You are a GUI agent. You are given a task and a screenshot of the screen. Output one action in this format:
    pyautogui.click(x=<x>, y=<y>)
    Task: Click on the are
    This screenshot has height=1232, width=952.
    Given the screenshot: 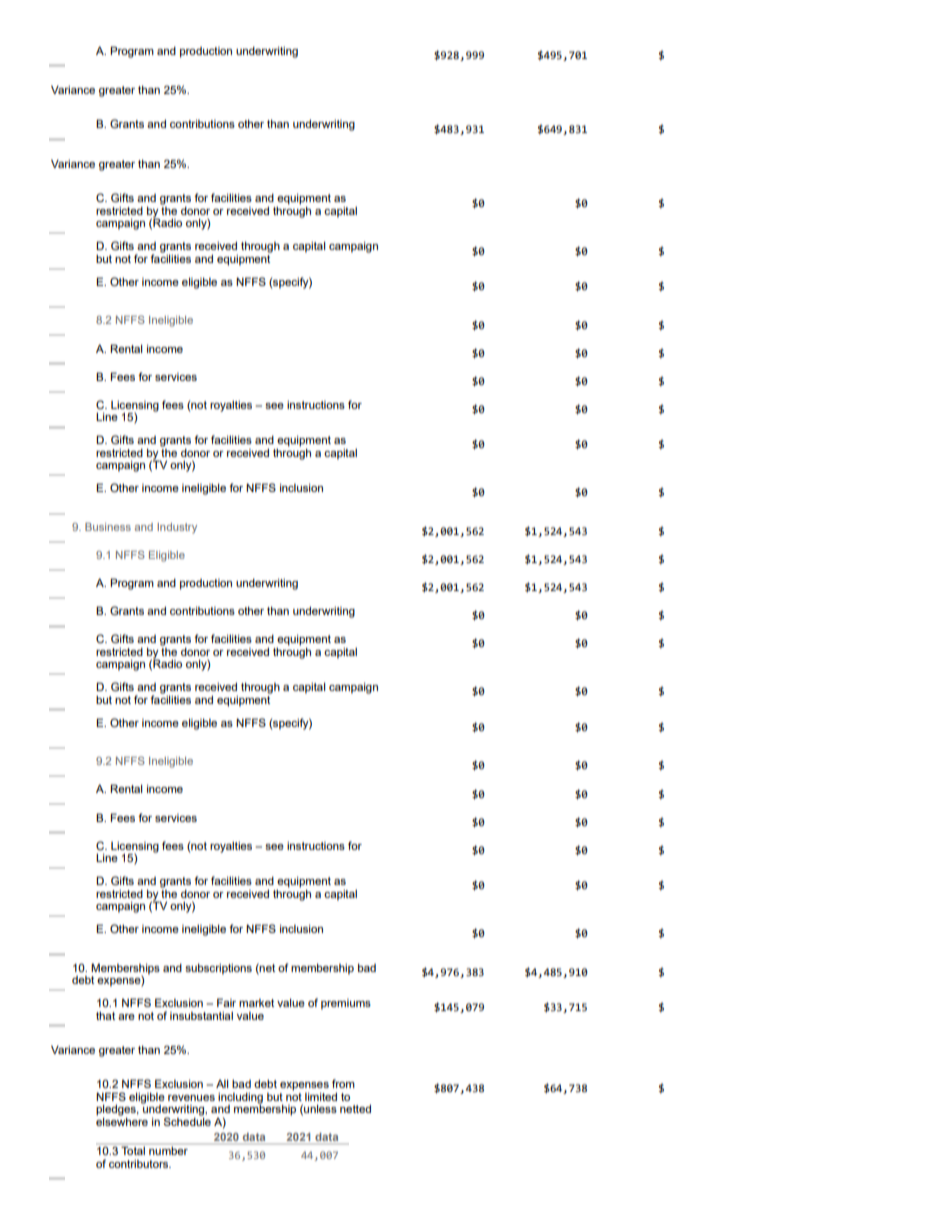 What is the action you would take?
    pyautogui.click(x=126, y=1017)
